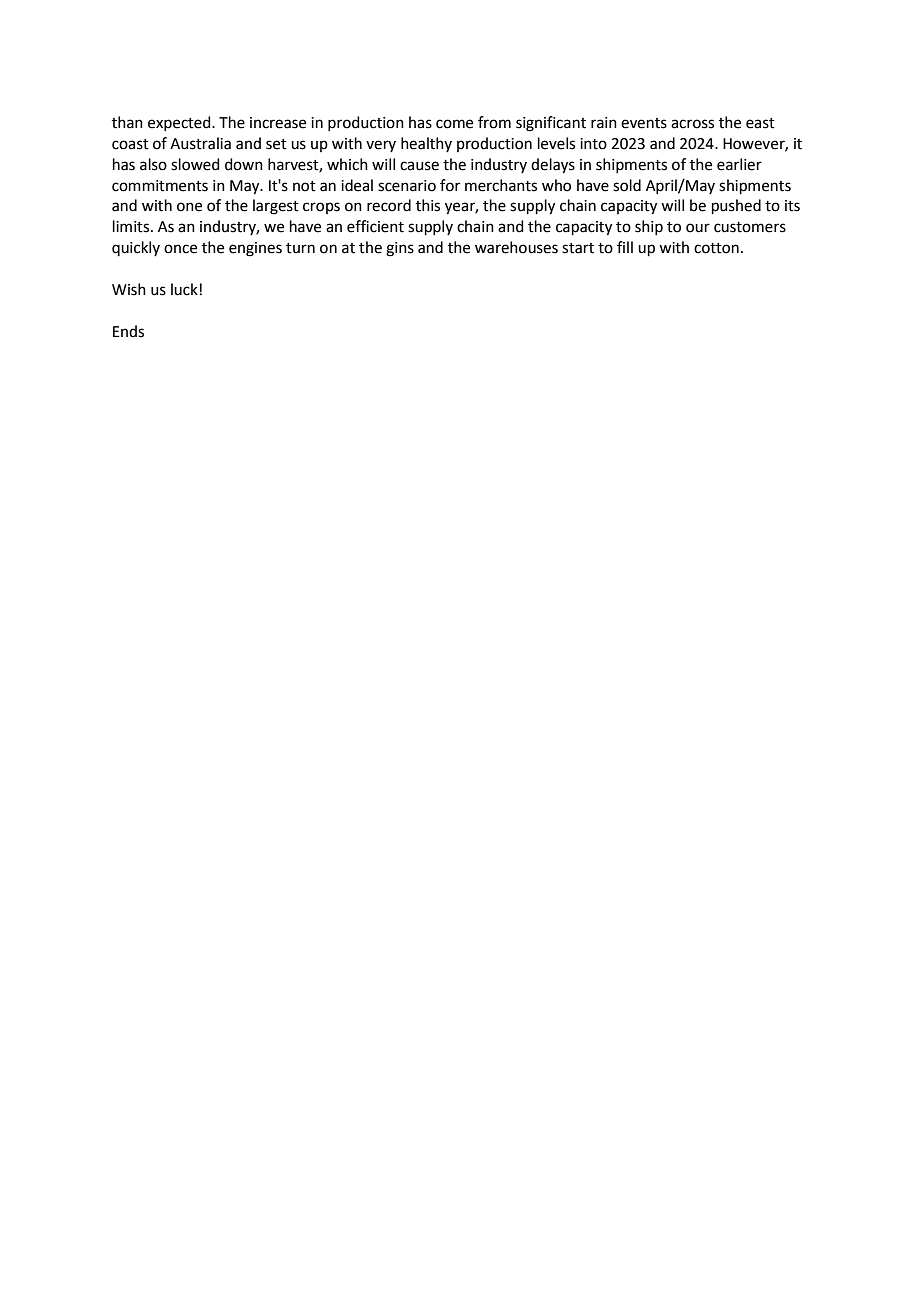 This document has height=1308, width=924. What do you see at coordinates (180, 249) in the document?
I see `once` at bounding box center [180, 249].
